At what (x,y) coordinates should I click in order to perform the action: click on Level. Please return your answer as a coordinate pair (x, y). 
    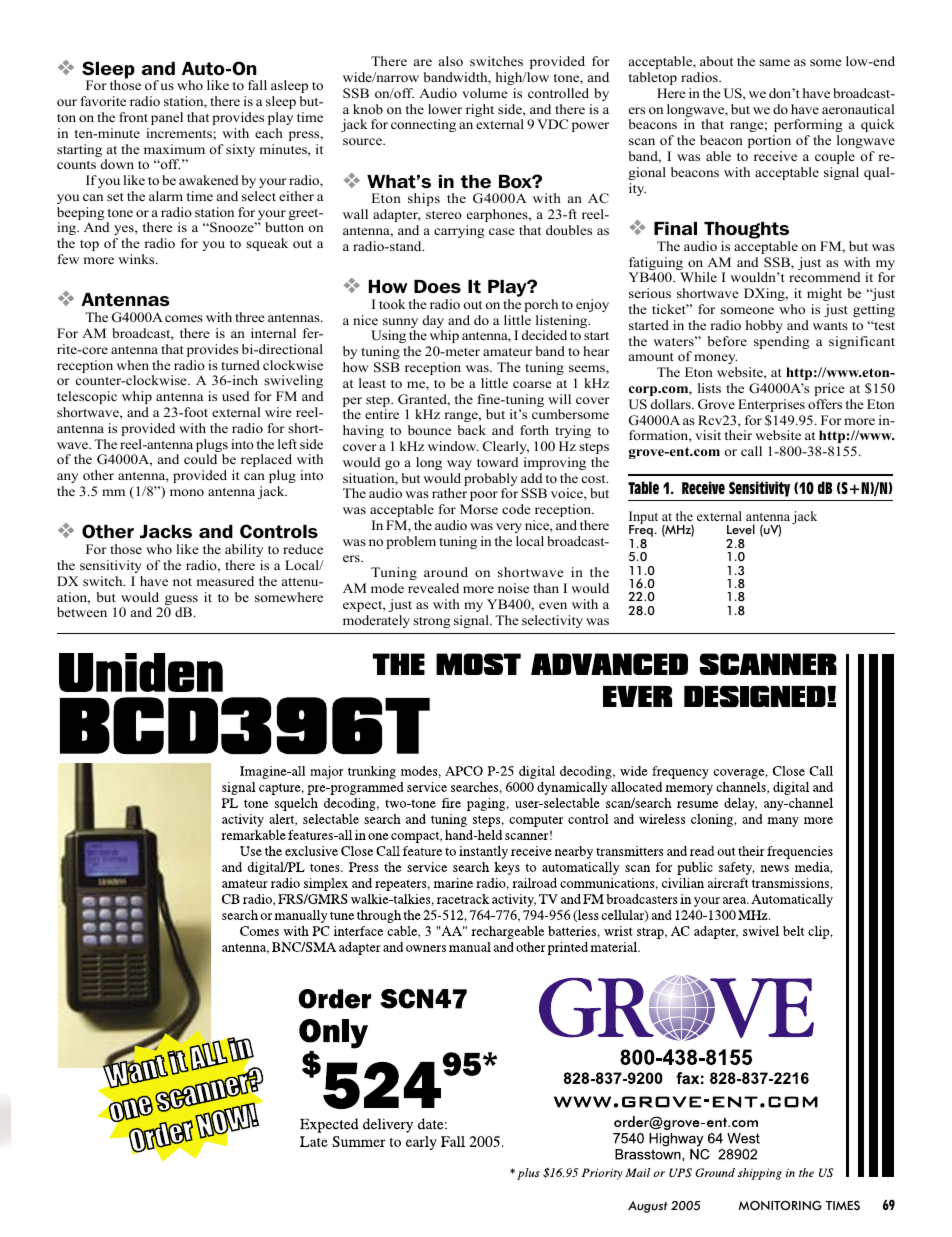
    Looking at the image, I should click on (741, 529).
